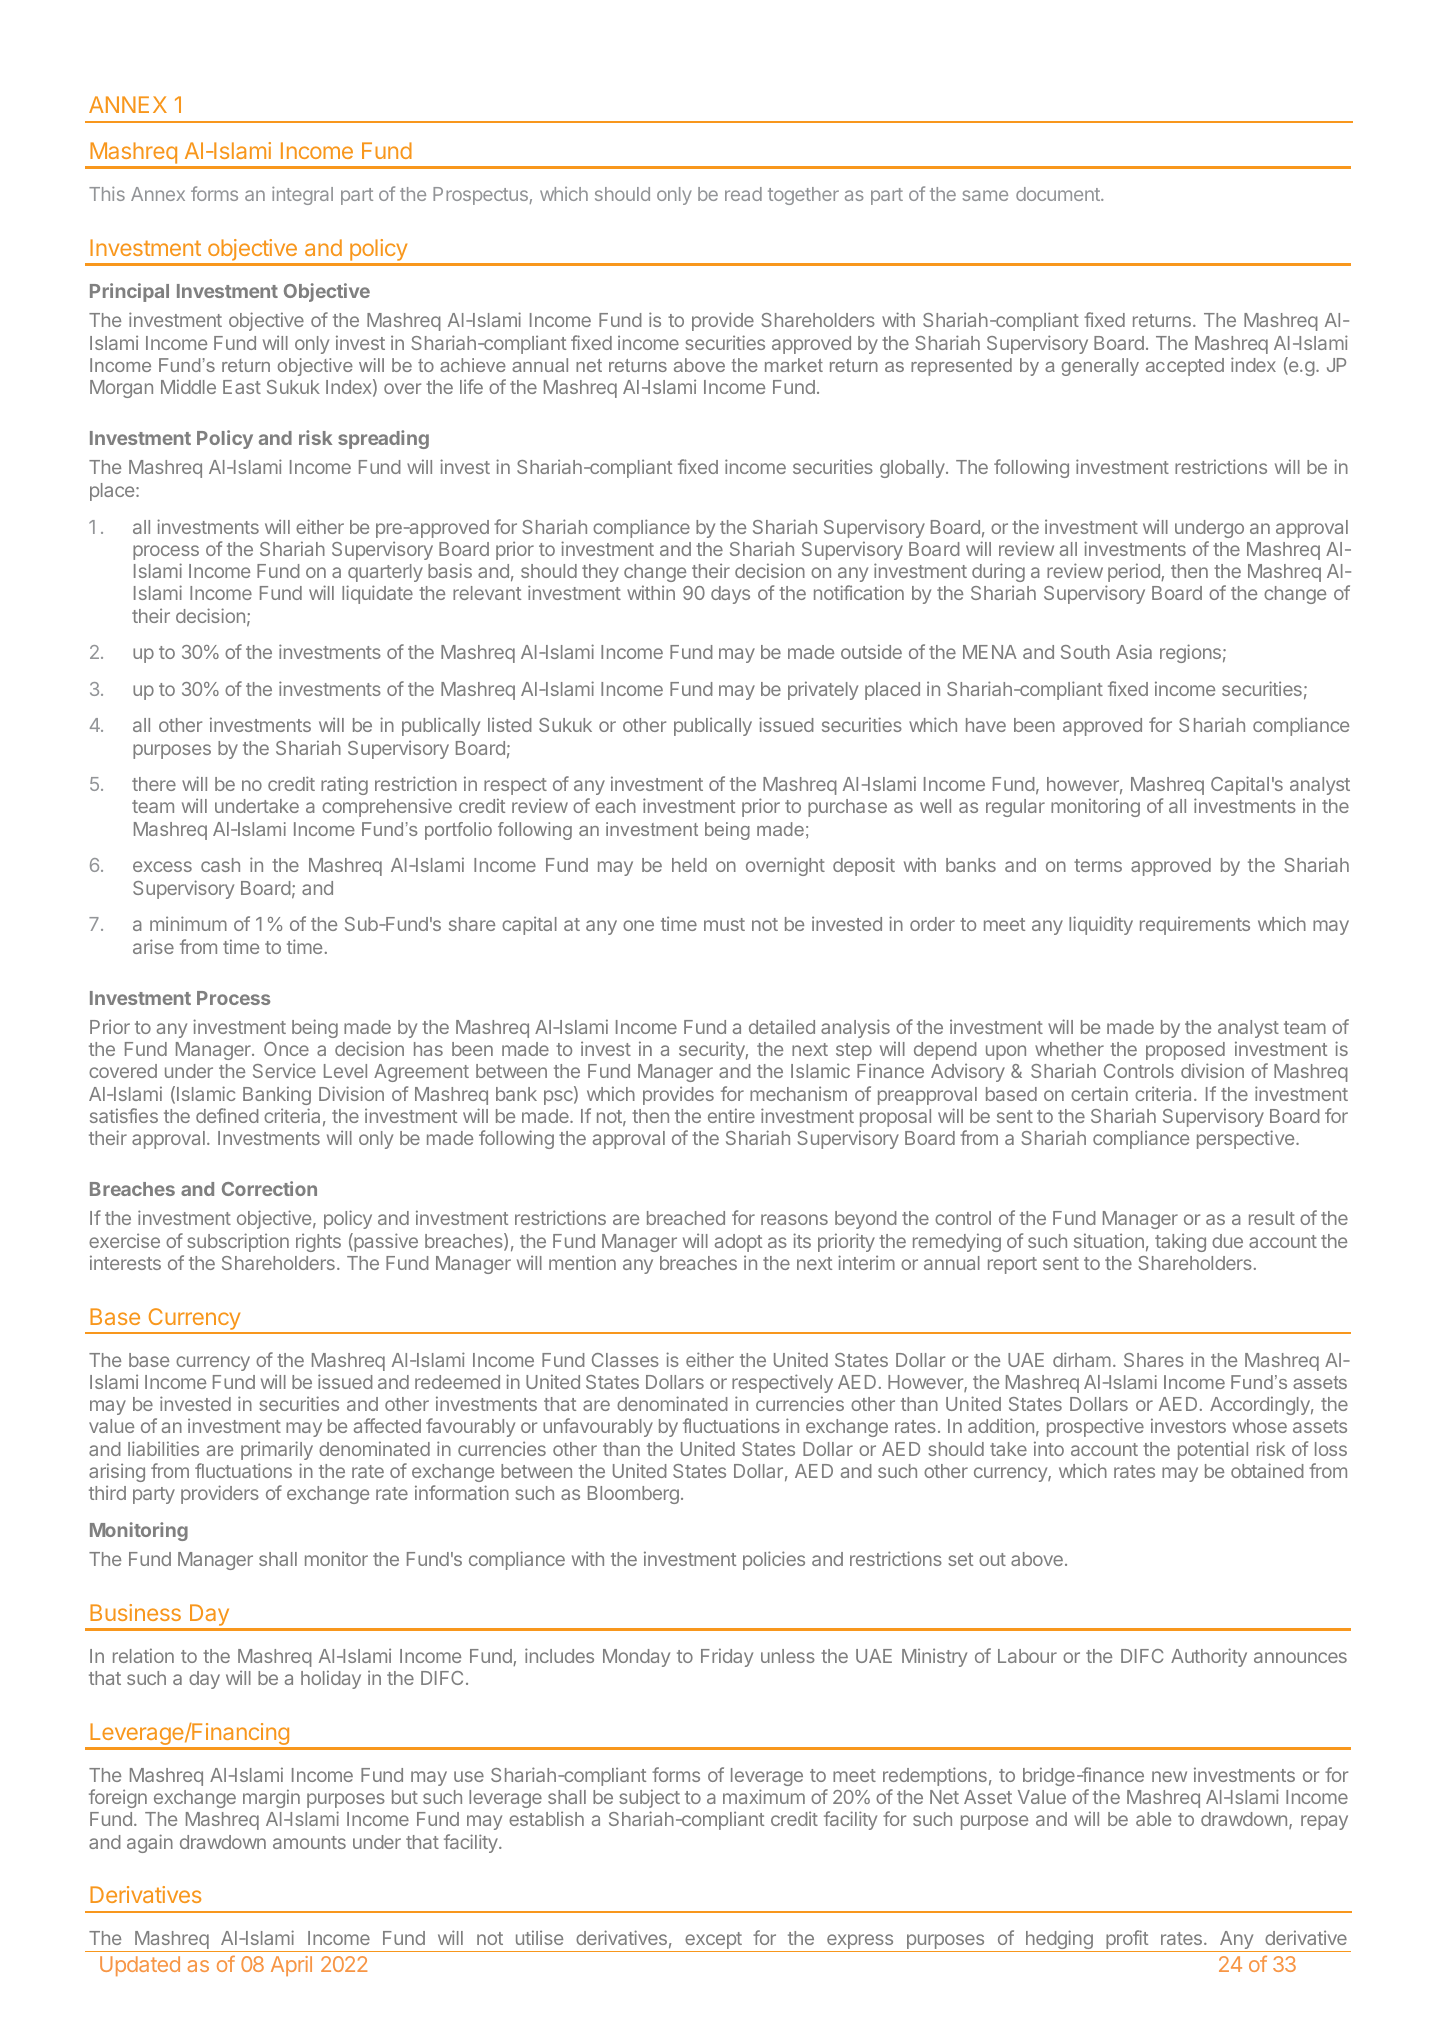 Image resolution: width=1438 pixels, height=2032 pixels. Describe the element at coordinates (730, 595) in the page. I see `days` at that location.
